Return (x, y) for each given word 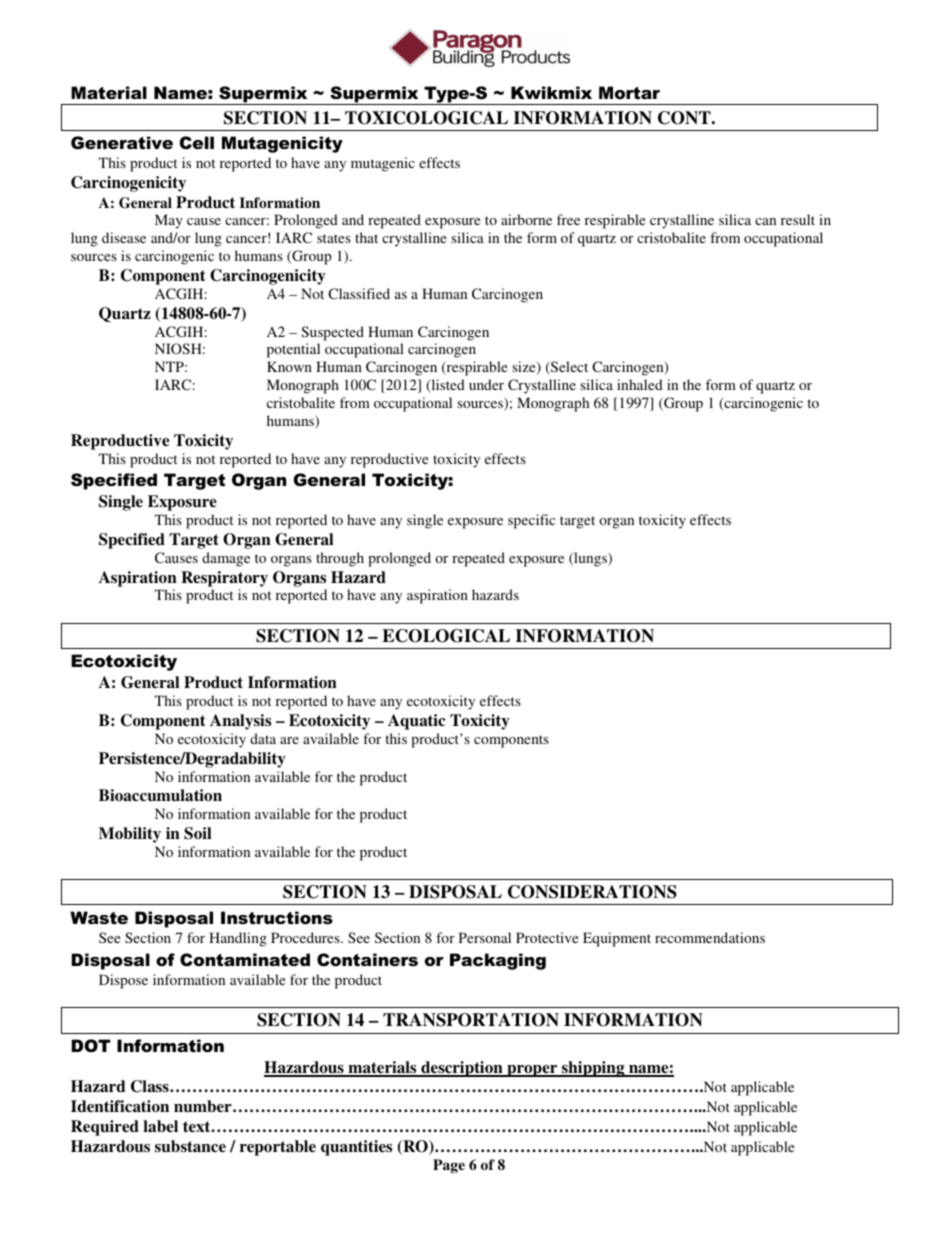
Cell (197, 143)
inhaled (640, 384)
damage (226, 559)
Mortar (629, 92)
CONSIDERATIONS (592, 892)
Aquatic (416, 722)
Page (449, 1166)
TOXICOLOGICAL (426, 118)
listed (447, 386)
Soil (197, 833)
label (160, 1126)
